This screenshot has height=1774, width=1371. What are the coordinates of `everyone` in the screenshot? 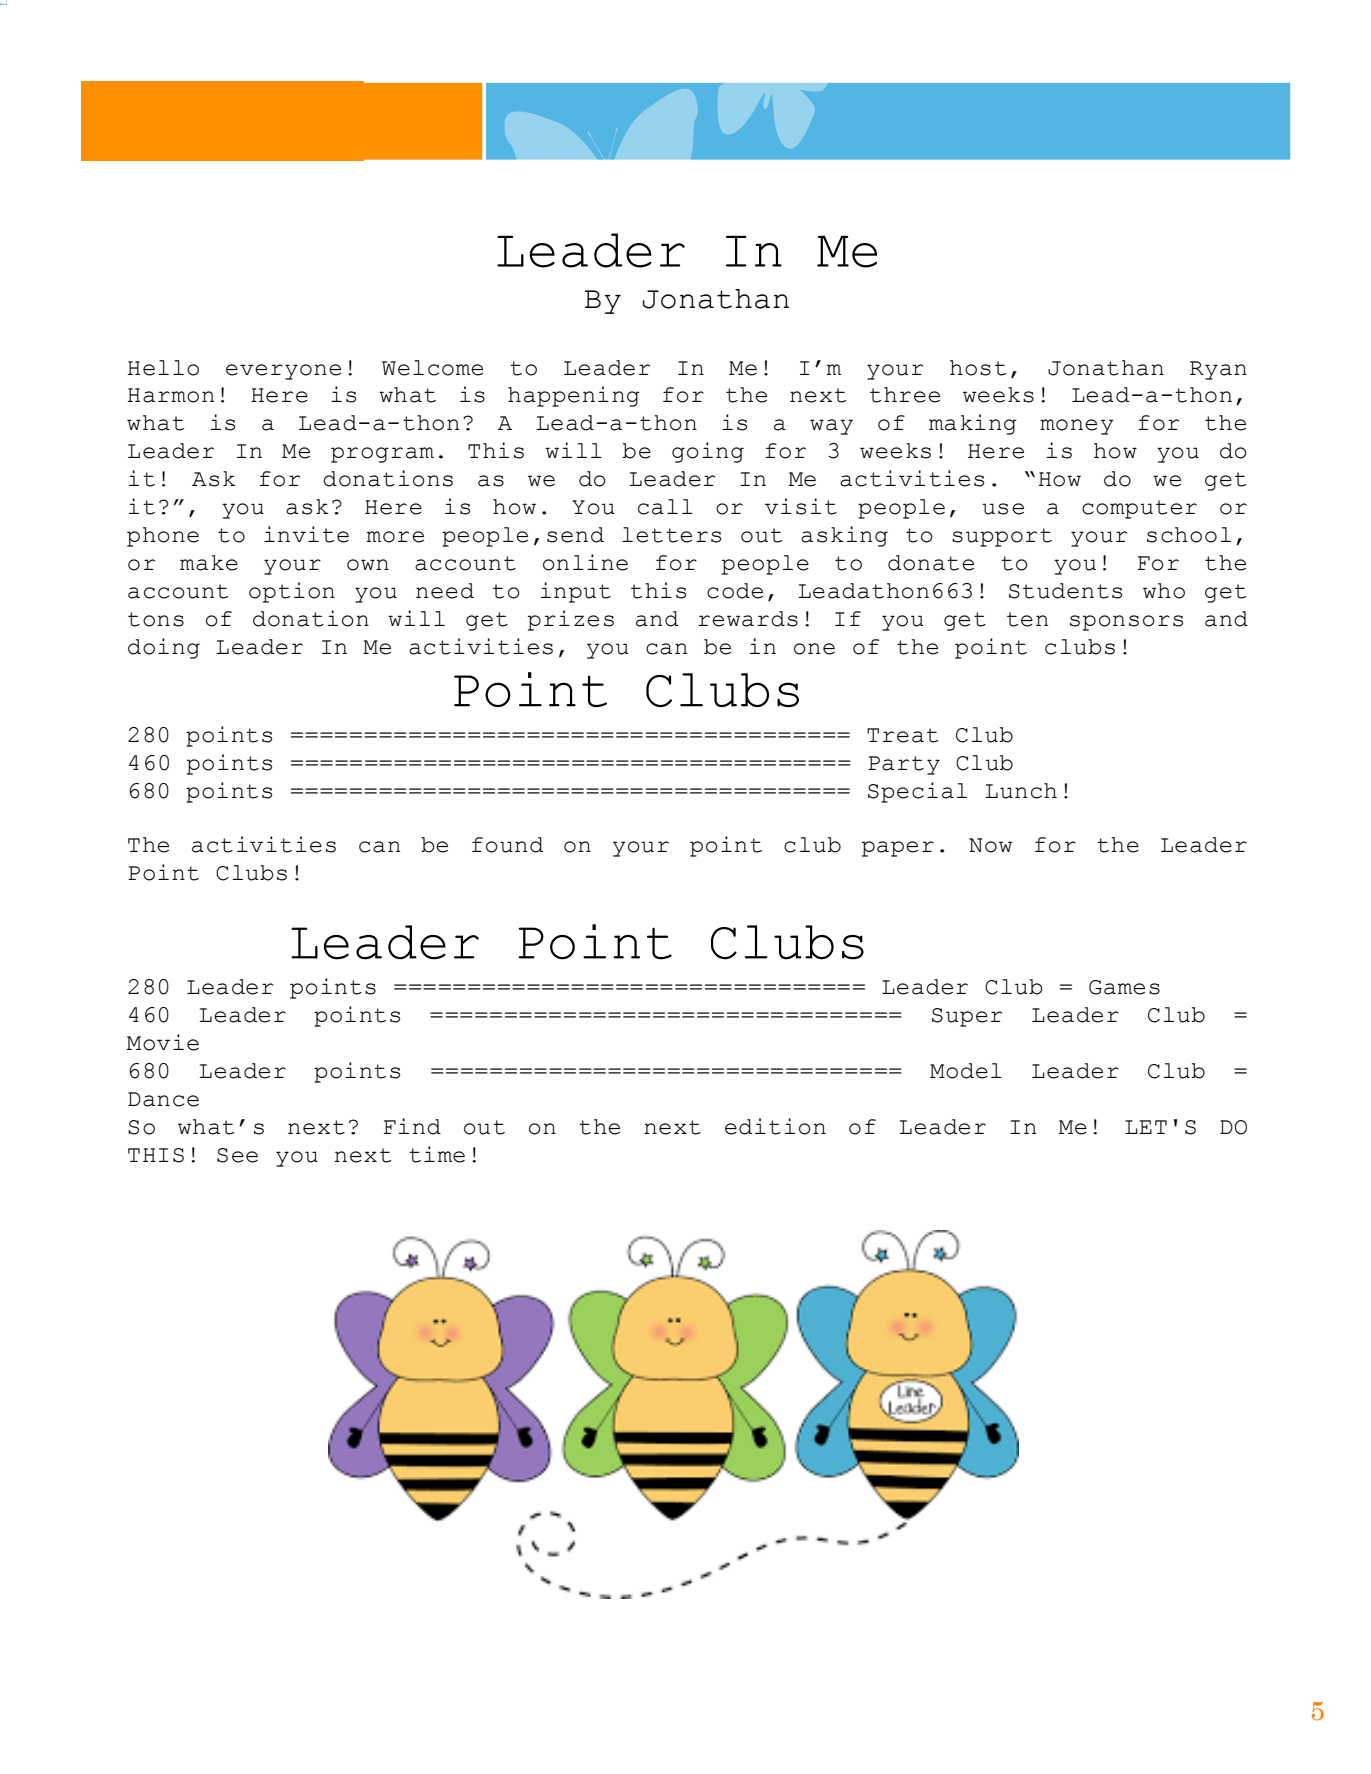 It's located at (283, 372).
